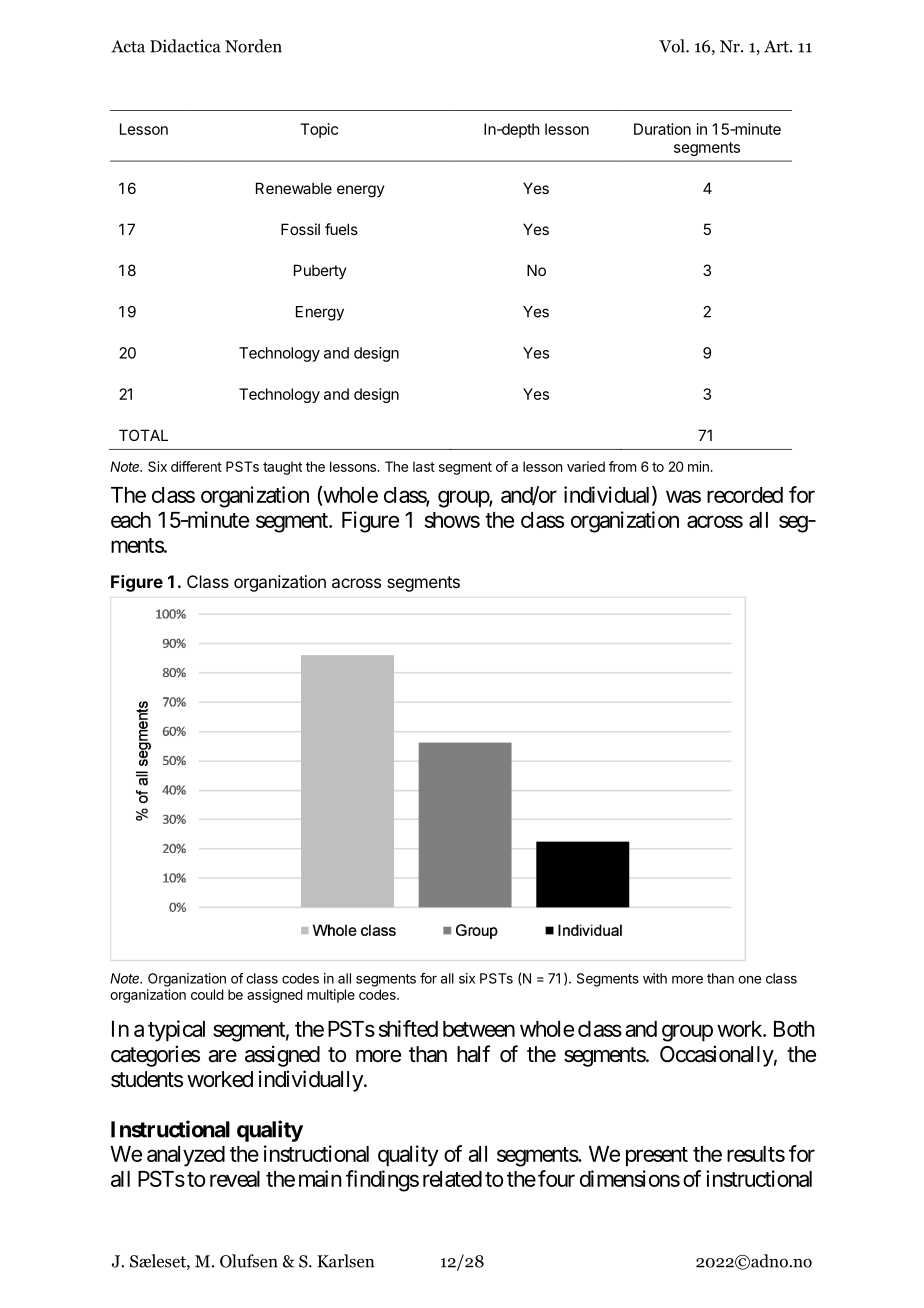  What do you see at coordinates (479, 1029) in the screenshot?
I see `between` at bounding box center [479, 1029].
